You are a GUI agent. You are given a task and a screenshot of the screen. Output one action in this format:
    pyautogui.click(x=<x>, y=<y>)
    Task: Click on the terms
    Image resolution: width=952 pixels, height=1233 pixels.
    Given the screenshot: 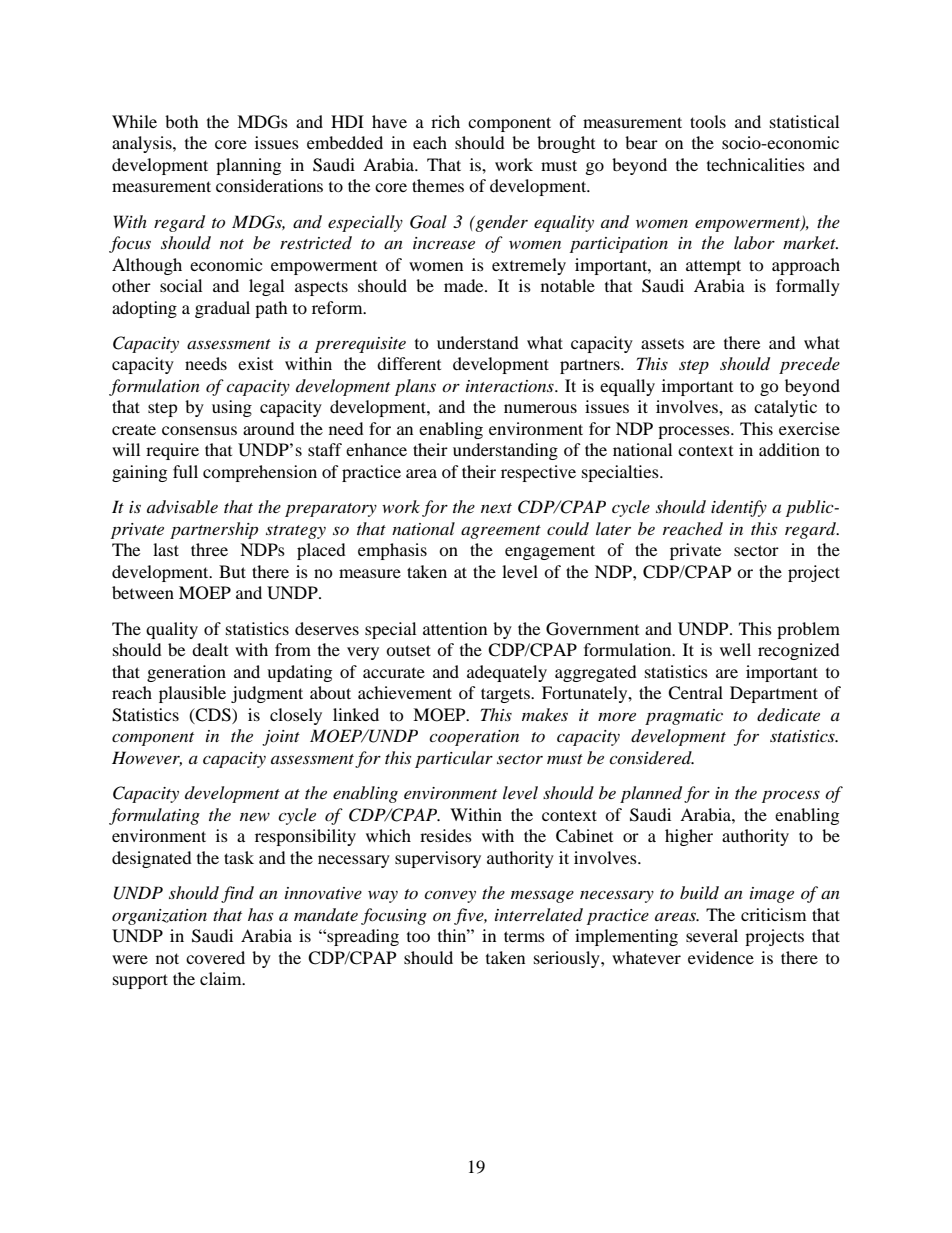 What is the action you would take?
    pyautogui.click(x=524, y=936)
